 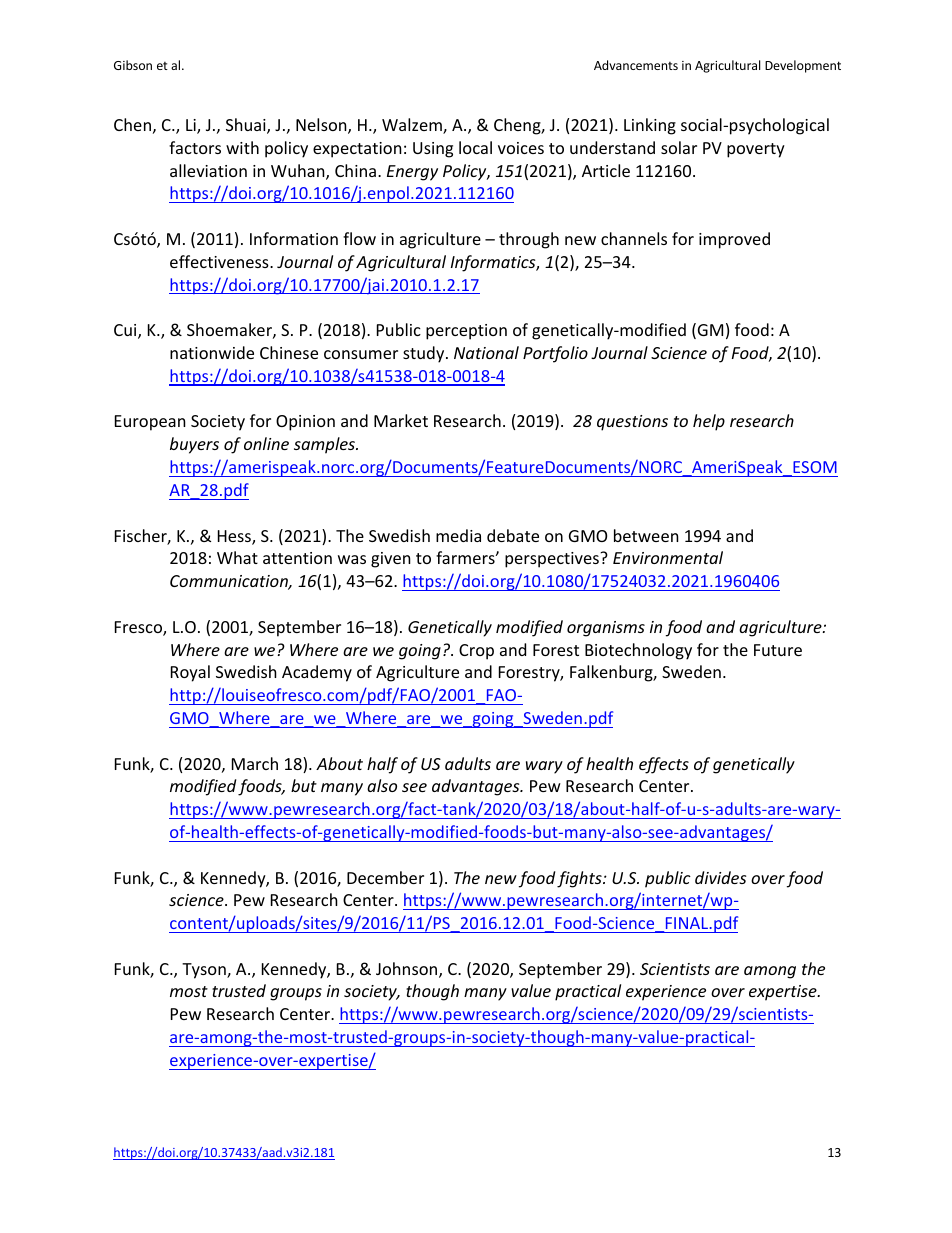 I want to click on local, so click(x=475, y=147).
